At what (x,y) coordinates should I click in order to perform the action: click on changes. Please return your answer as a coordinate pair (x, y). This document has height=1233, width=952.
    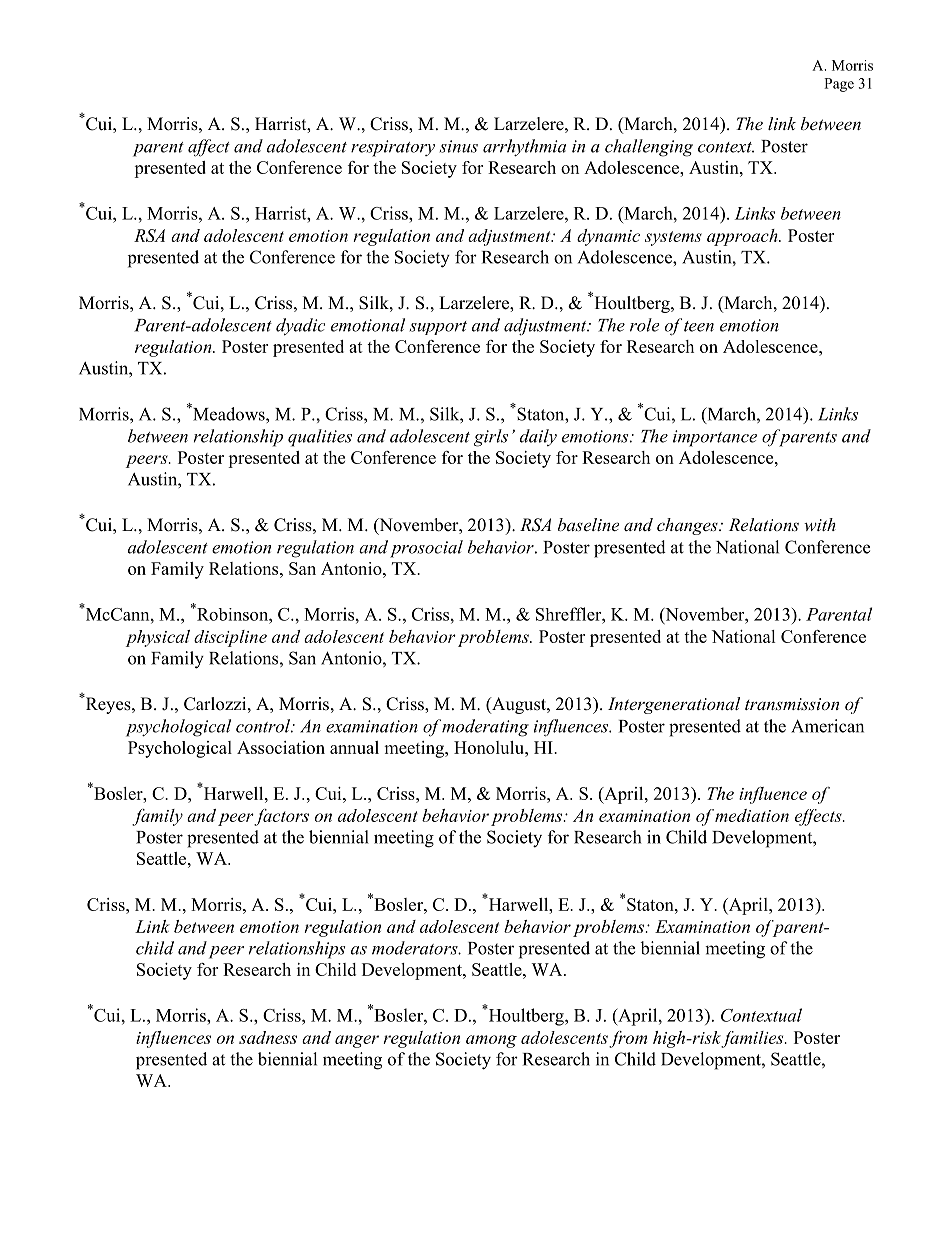
    Looking at the image, I should click on (688, 526).
